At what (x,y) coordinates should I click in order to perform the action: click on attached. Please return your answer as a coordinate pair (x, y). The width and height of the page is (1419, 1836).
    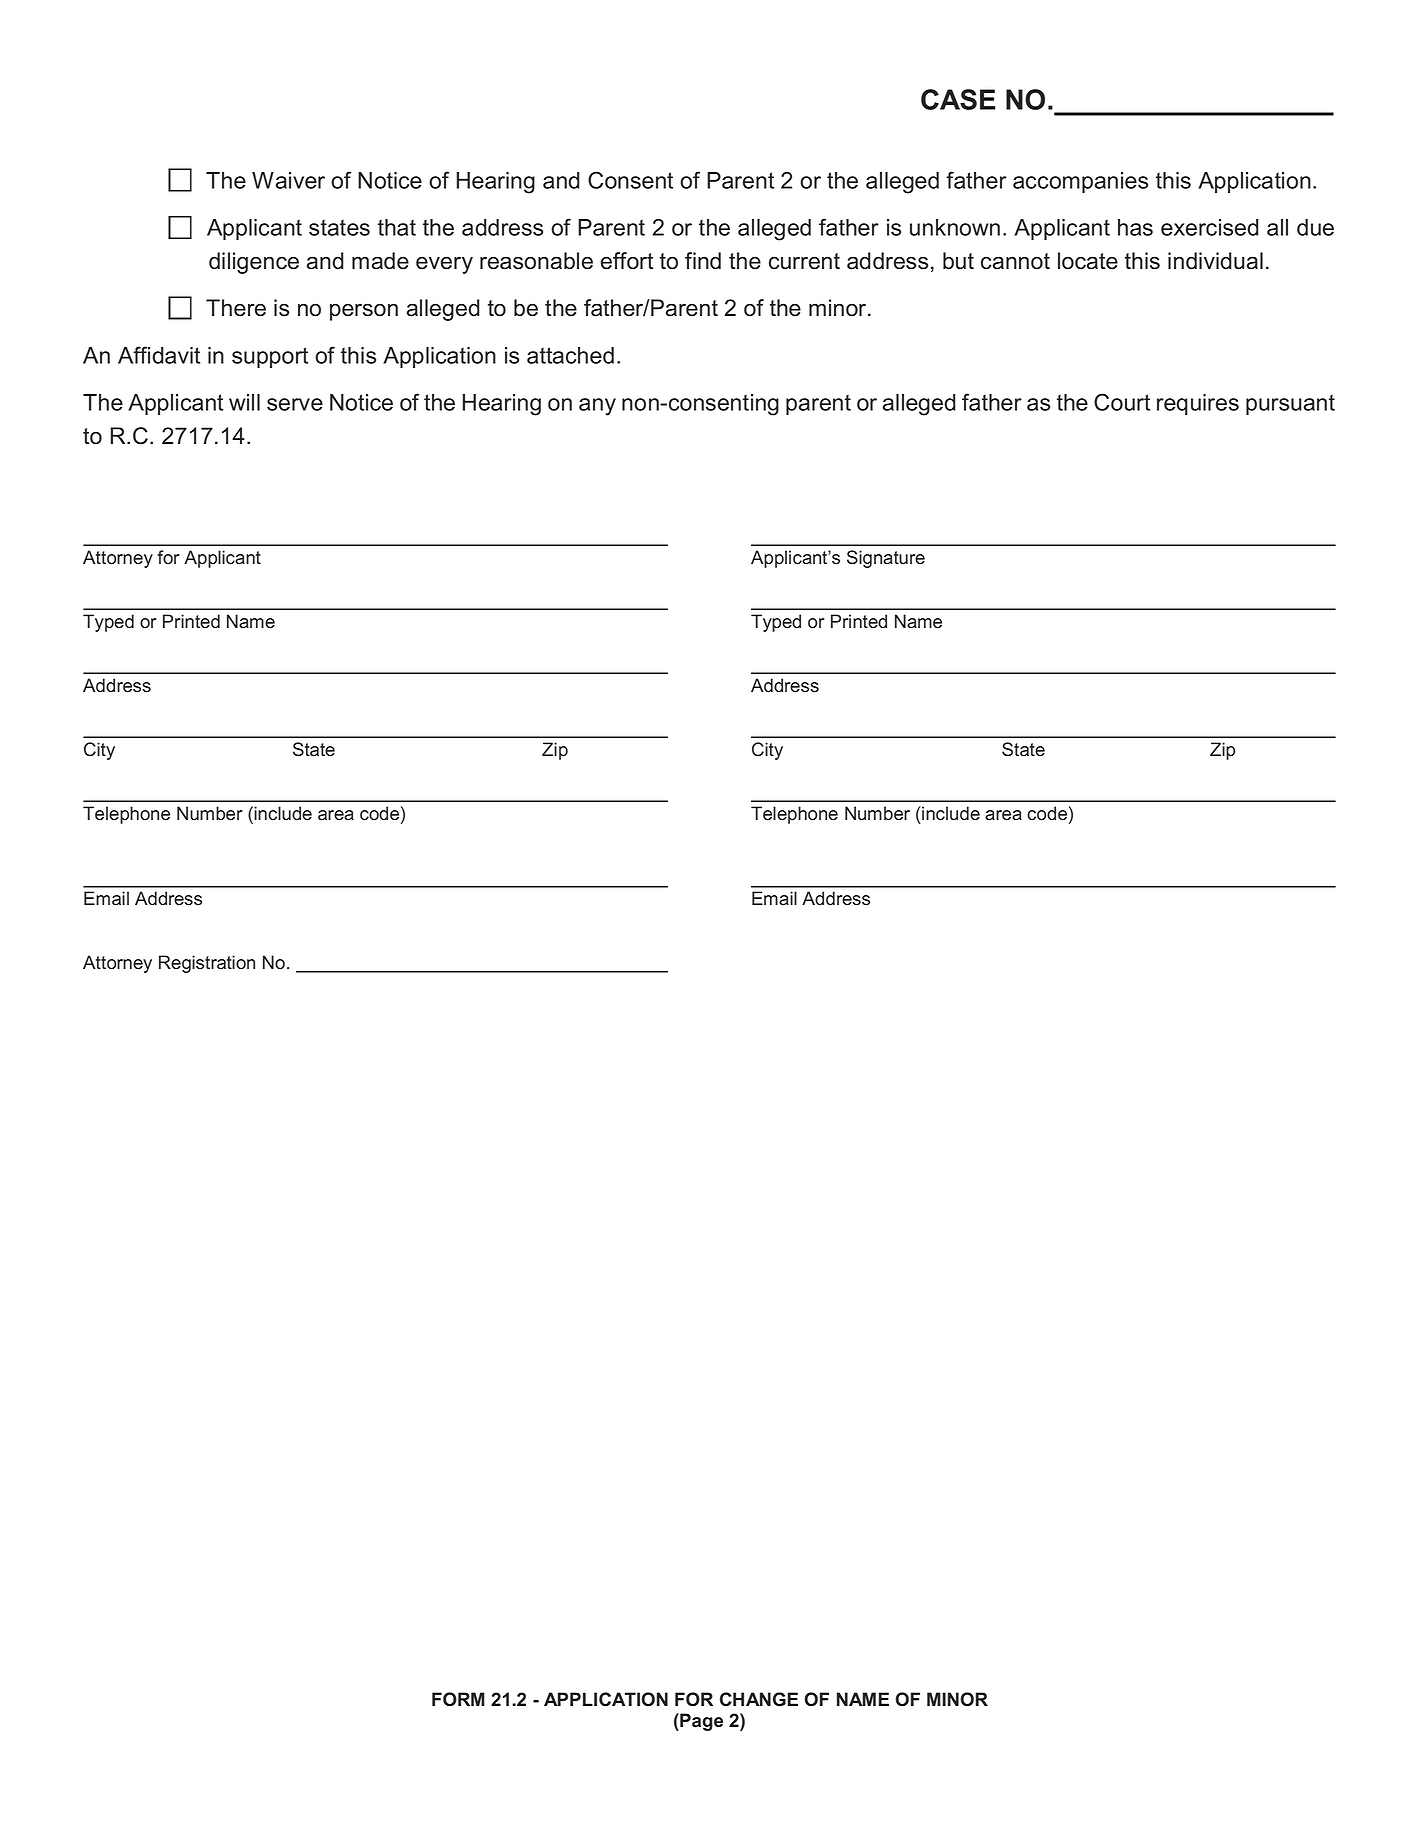
    Looking at the image, I should click on (570, 355).
